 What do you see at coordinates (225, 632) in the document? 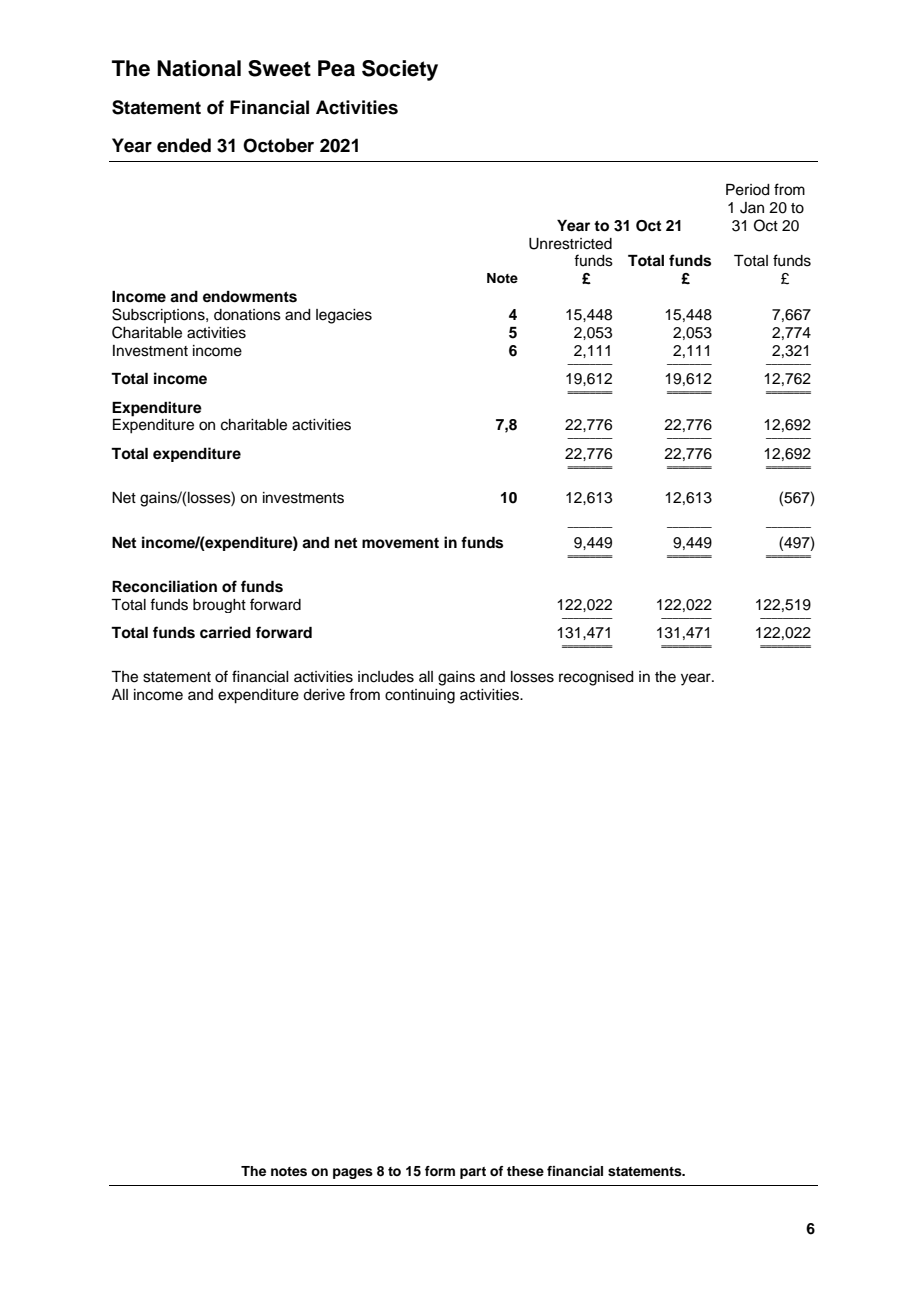
I see `carried` at bounding box center [225, 632].
